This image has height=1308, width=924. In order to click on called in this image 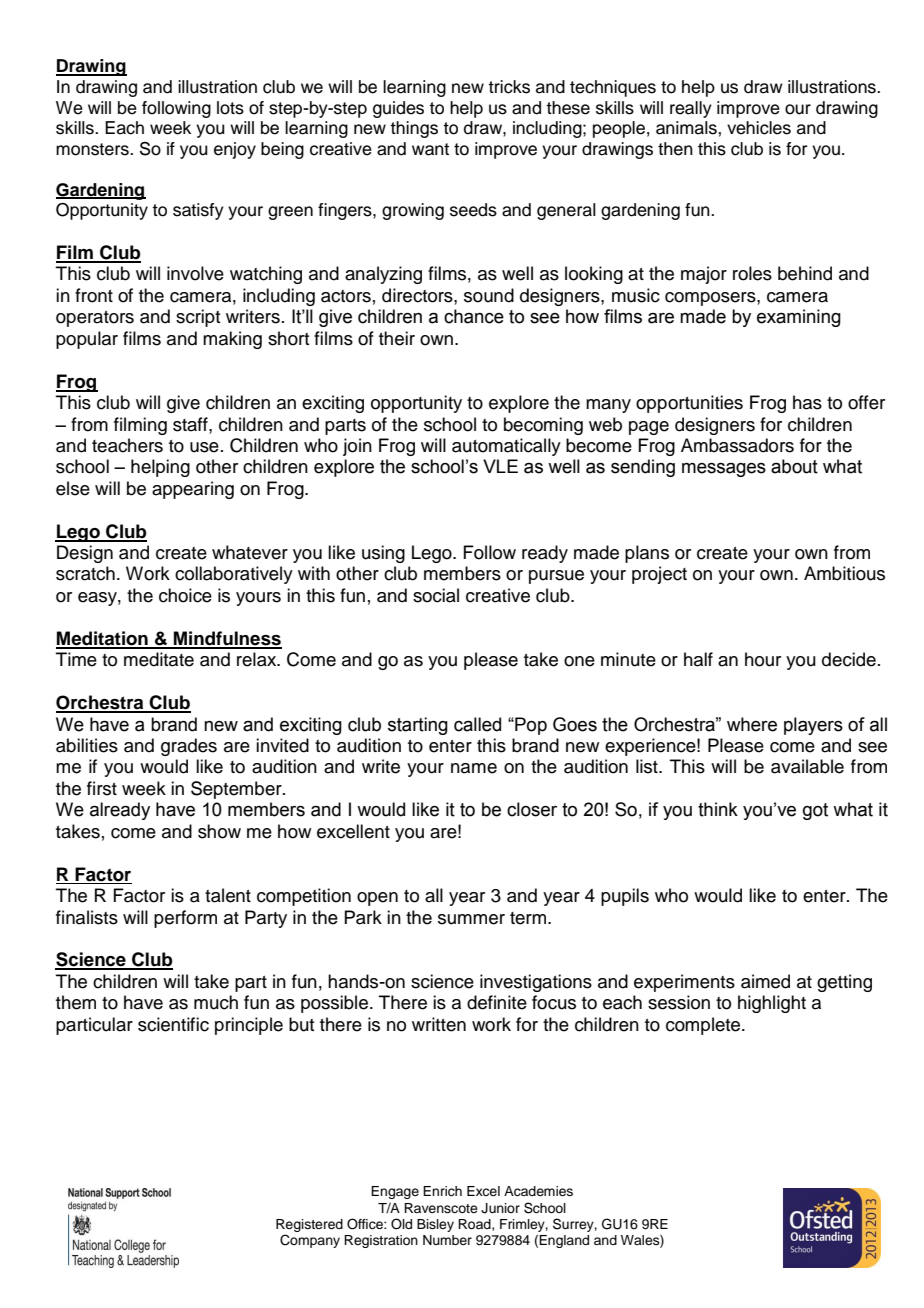, I will do `click(477, 724)`.
